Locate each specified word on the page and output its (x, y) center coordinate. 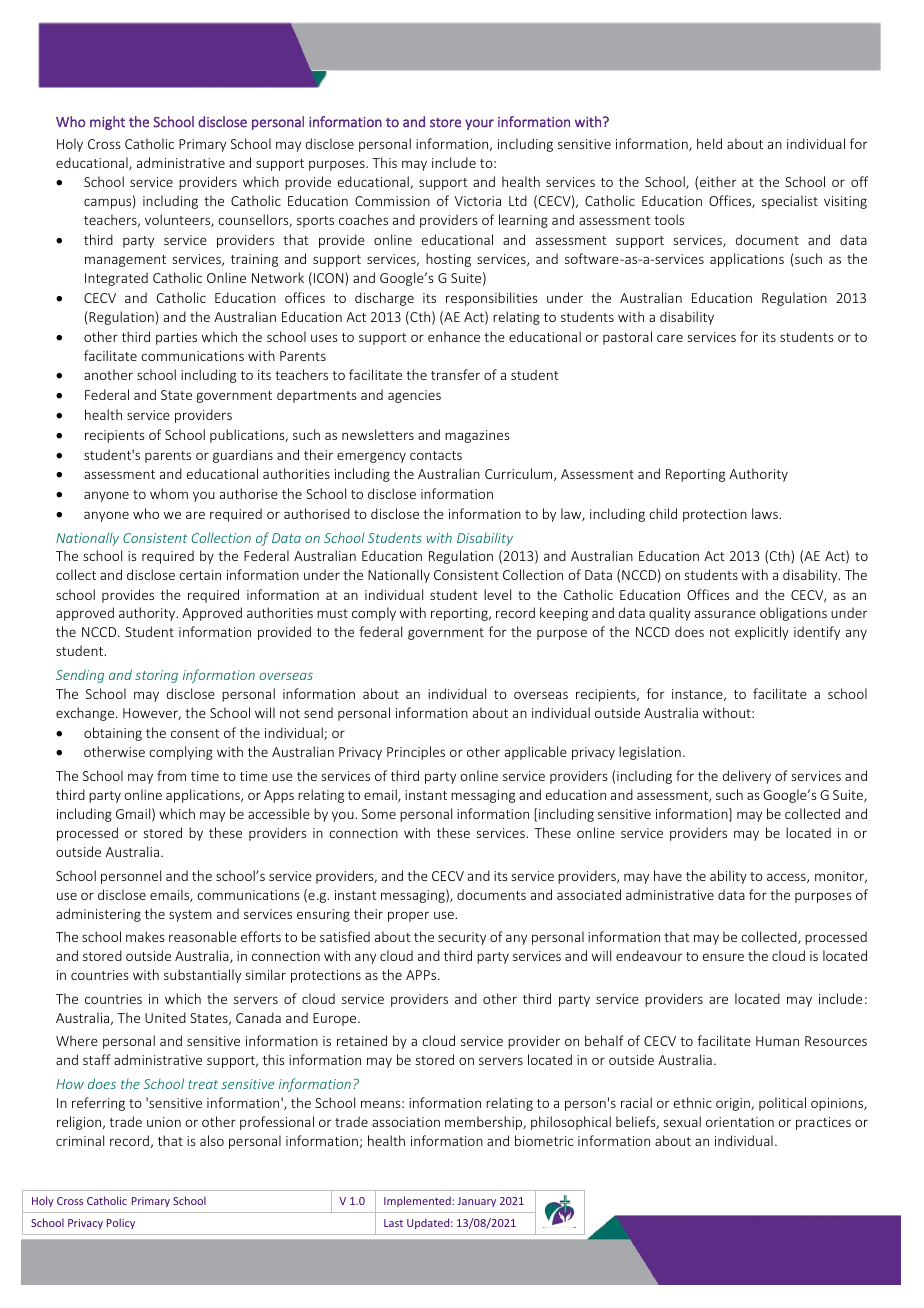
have (668, 875)
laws (766, 513)
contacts (436, 455)
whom (169, 493)
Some (379, 814)
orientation (740, 1122)
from (171, 775)
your (479, 124)
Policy (121, 1223)
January (476, 1202)
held (709, 143)
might (107, 123)
